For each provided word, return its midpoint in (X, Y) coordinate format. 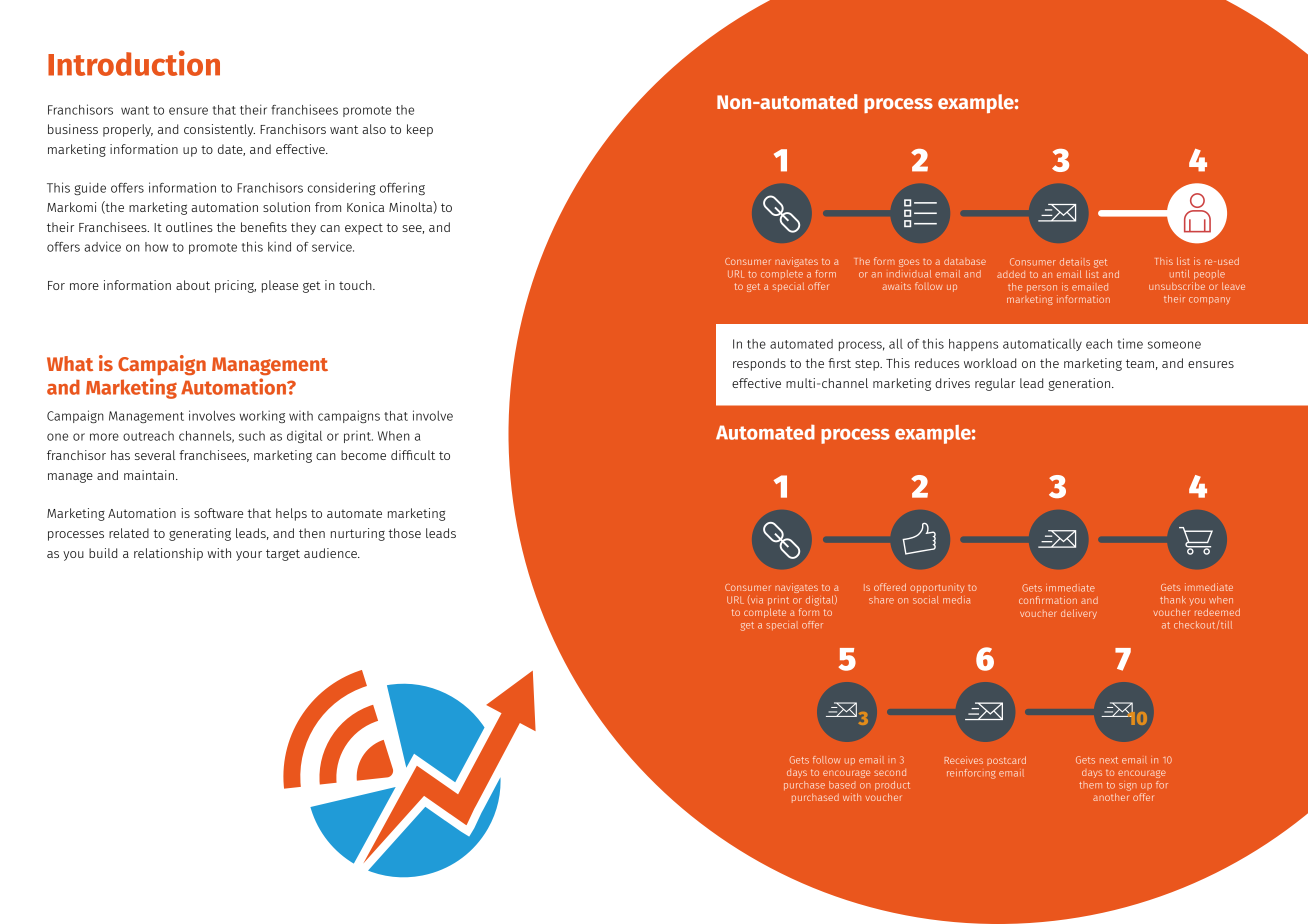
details (1075, 262)
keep (420, 130)
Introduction (134, 63)
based (842, 785)
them (1090, 785)
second (890, 772)
